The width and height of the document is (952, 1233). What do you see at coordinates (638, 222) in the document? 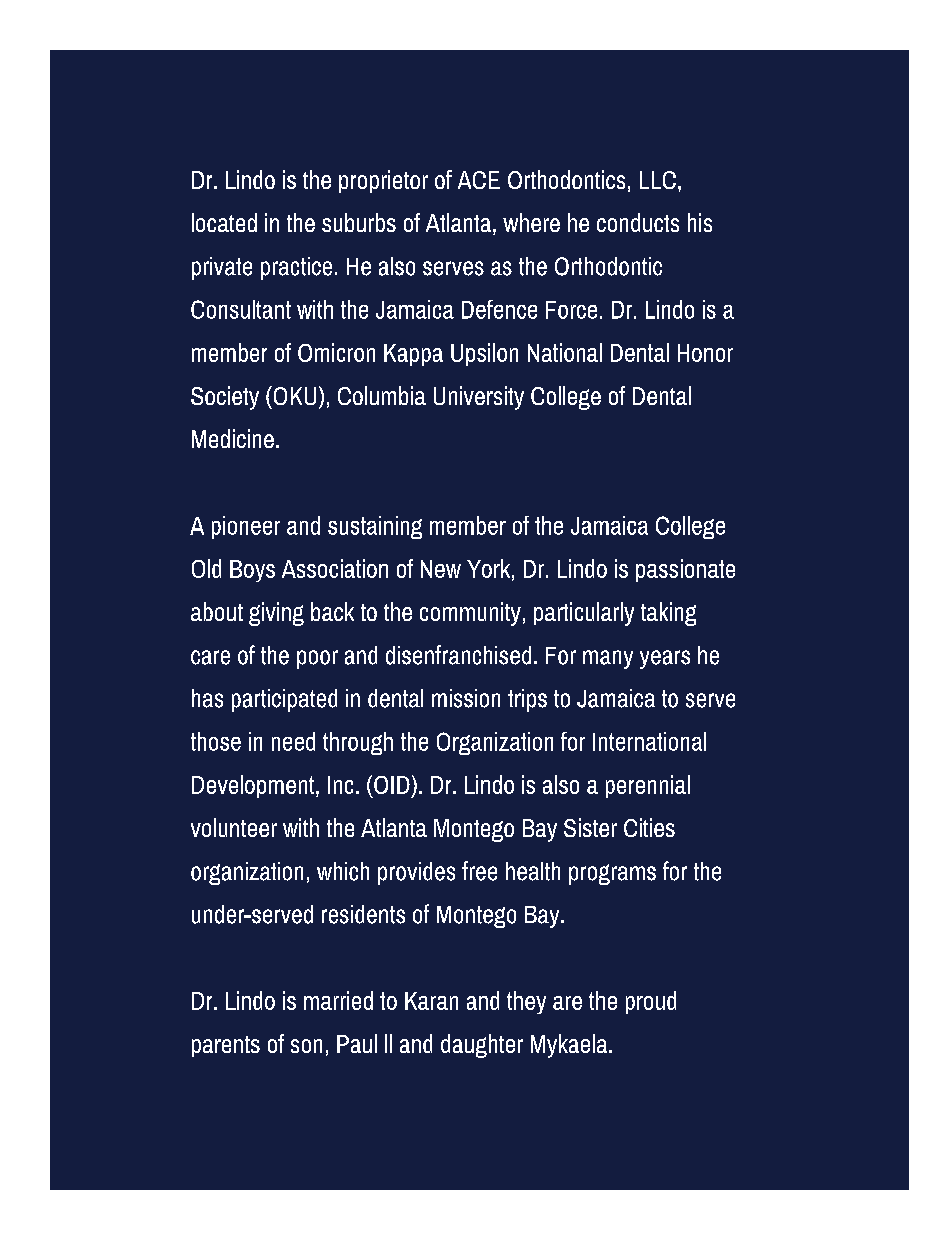
I see `conducts` at bounding box center [638, 222].
